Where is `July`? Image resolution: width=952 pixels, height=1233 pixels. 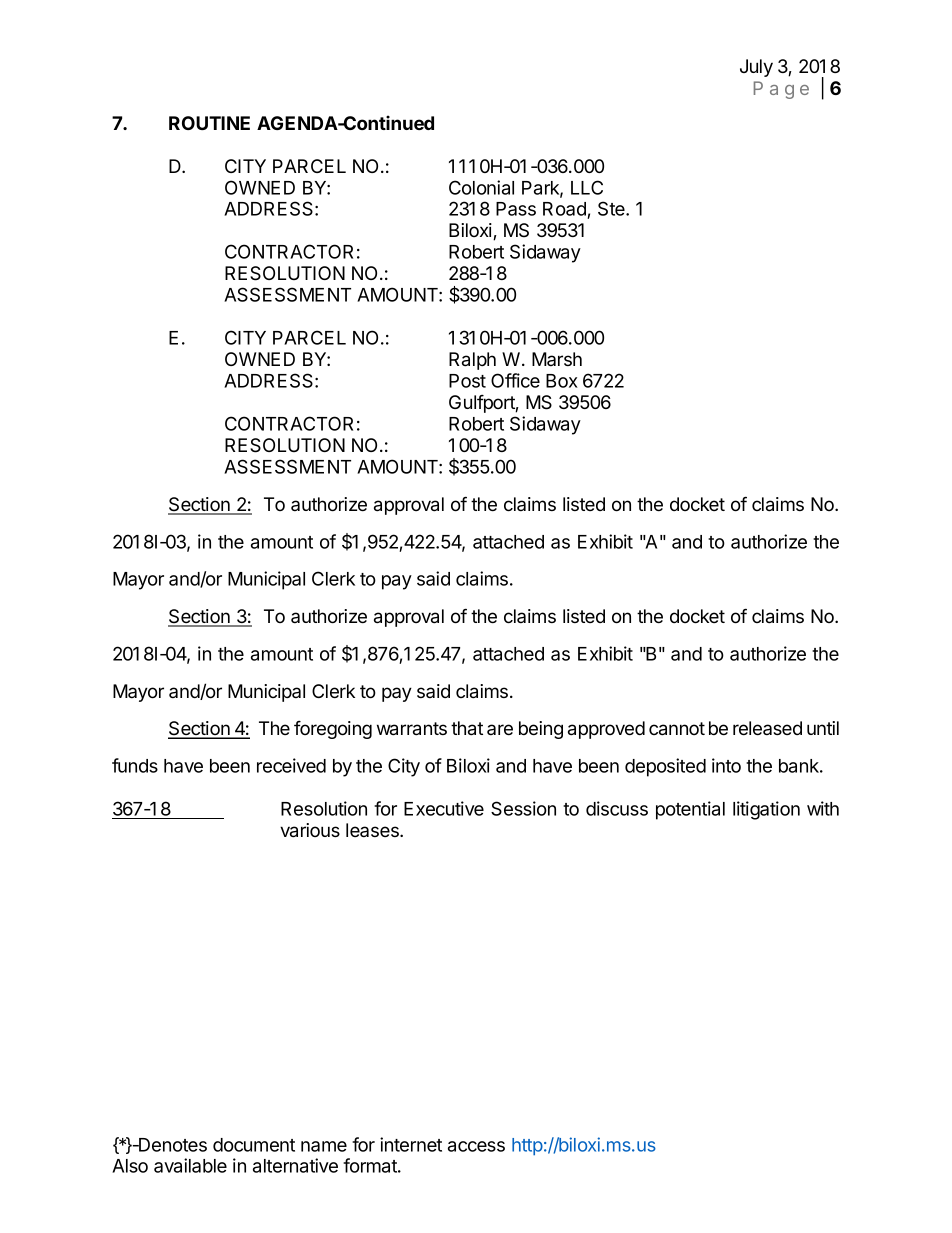 July is located at coordinates (756, 68).
